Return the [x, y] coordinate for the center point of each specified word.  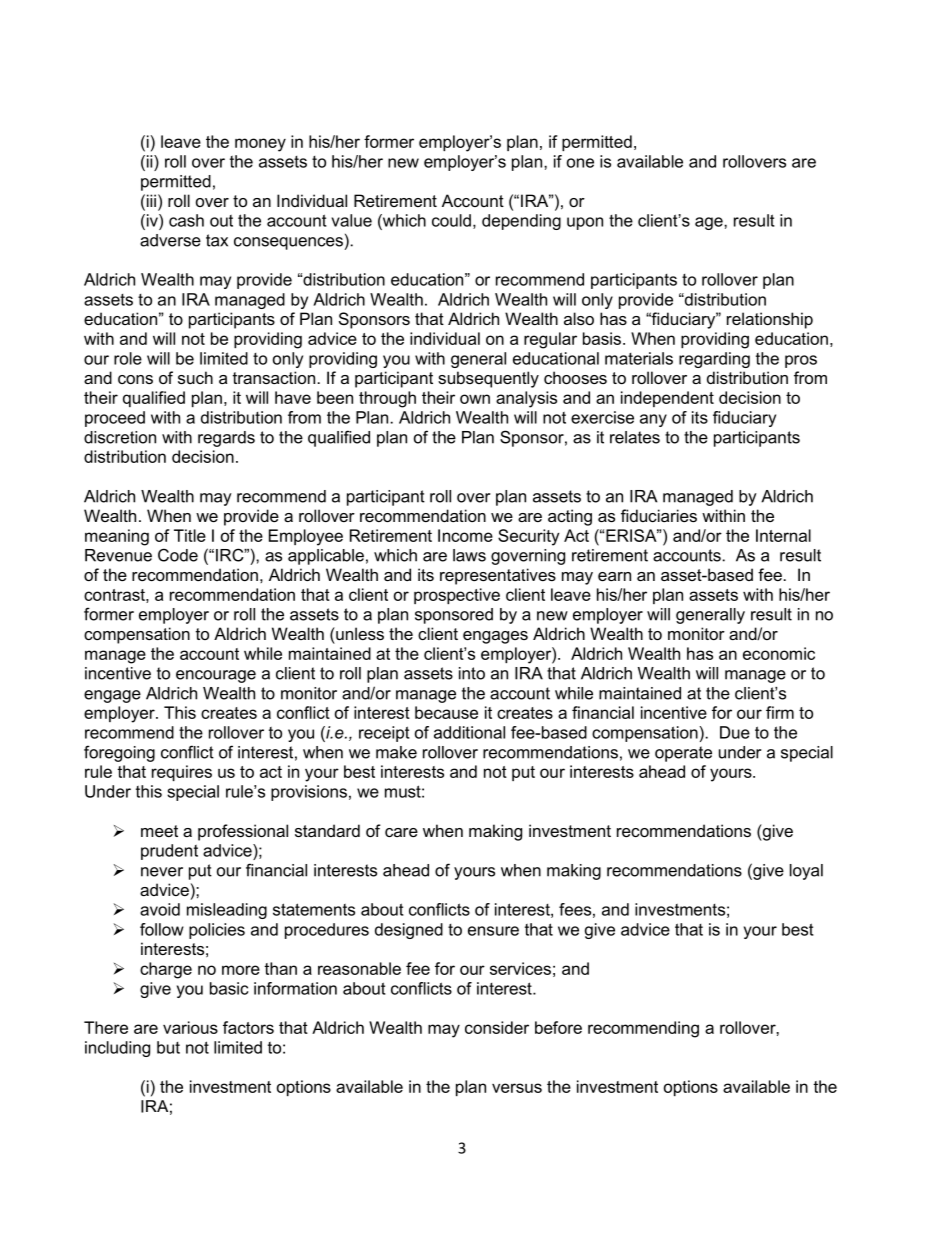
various [190, 1027]
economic [779, 653]
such [195, 377]
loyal [806, 872]
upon [585, 223]
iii [150, 200]
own [475, 399]
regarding [714, 360]
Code [178, 555]
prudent [169, 852]
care [401, 832]
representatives [498, 576]
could [451, 220]
